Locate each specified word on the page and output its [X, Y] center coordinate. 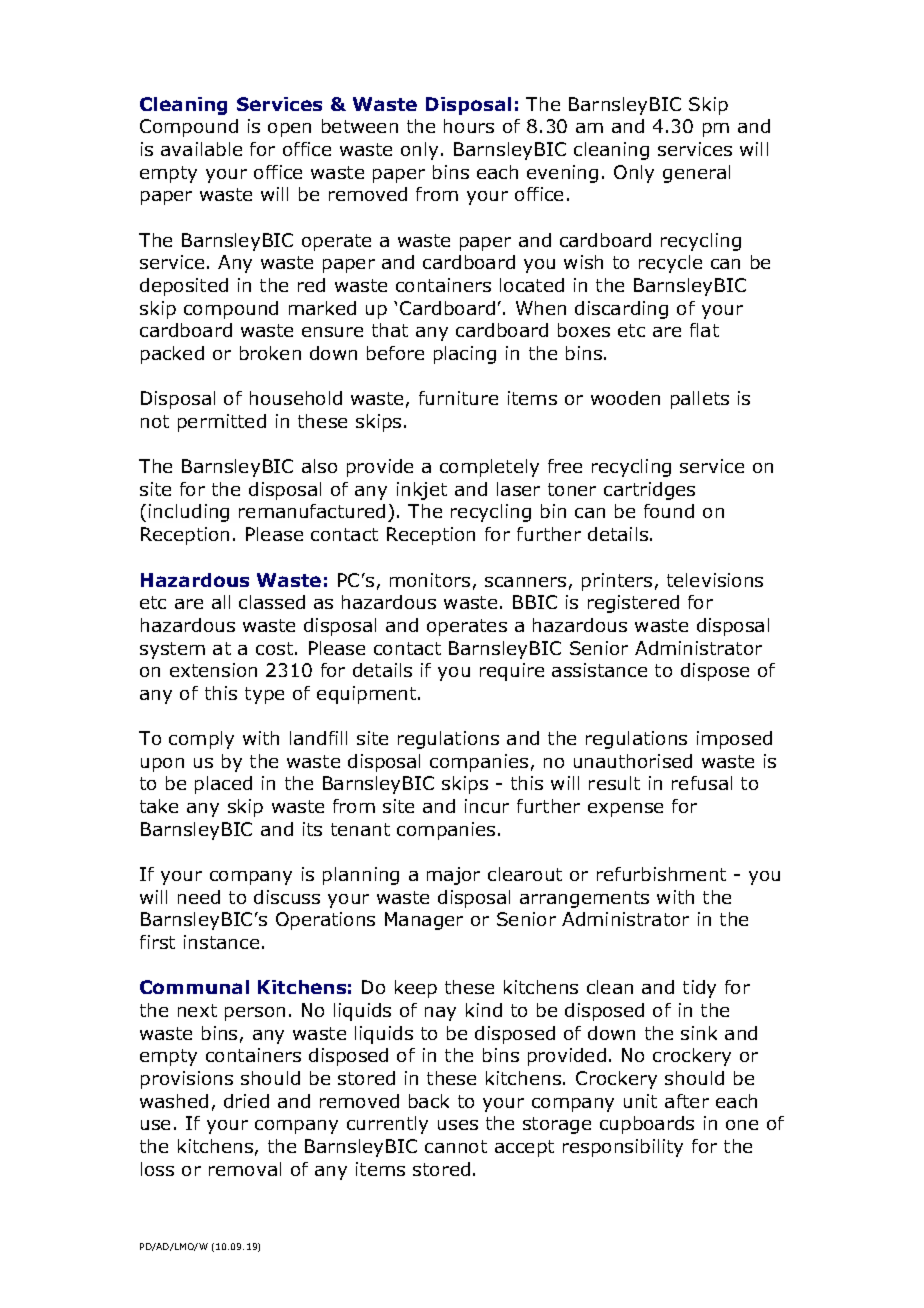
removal [245, 1169]
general [696, 174]
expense [625, 810]
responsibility [623, 1148]
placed [223, 785]
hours [469, 126]
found [669, 511]
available [201, 149]
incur [487, 806]
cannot [456, 1146]
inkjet [422, 491]
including [189, 513]
